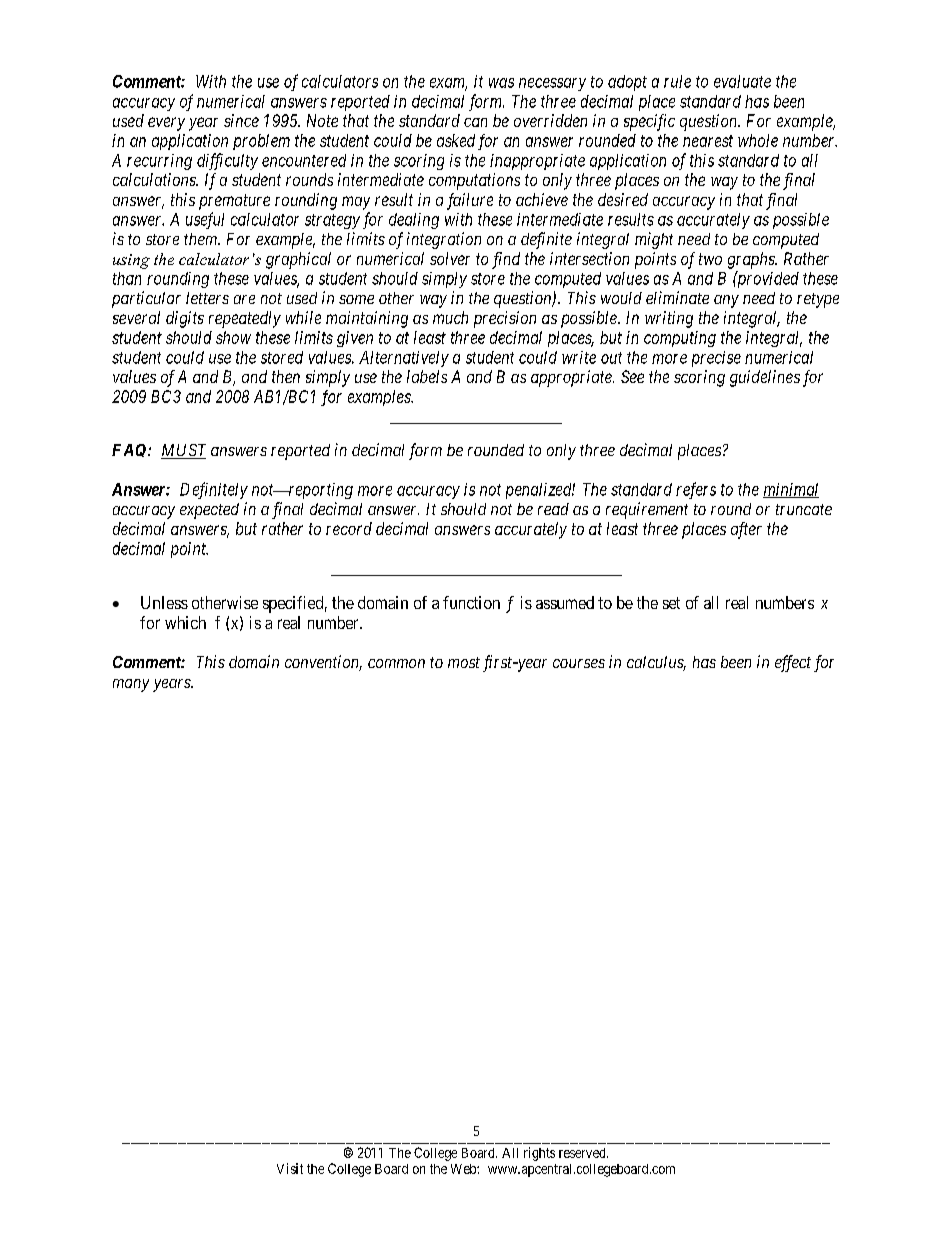 This screenshot has width=952, height=1233. I want to click on set, so click(671, 603).
